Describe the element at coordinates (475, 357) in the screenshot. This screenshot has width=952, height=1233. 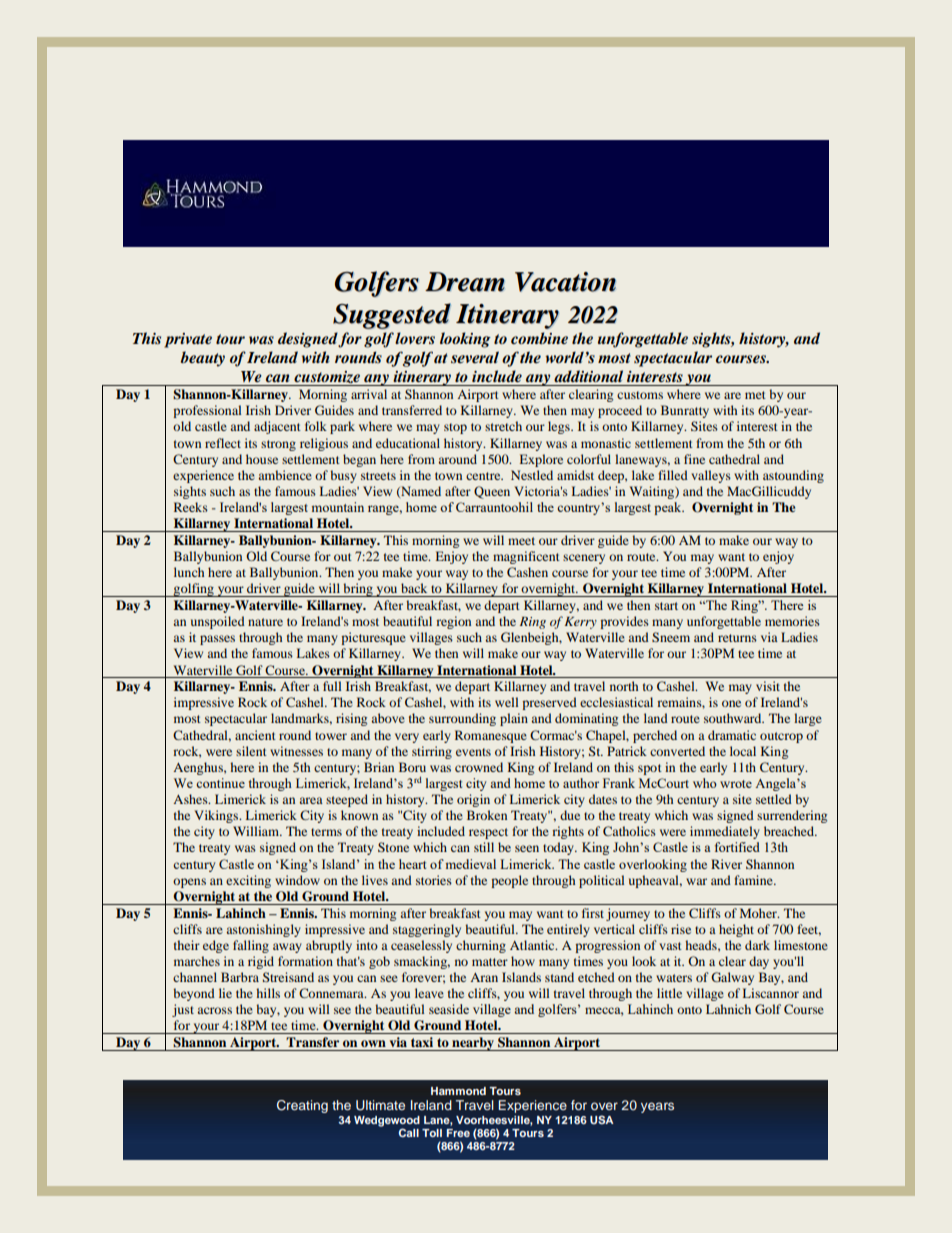
I see `several` at that location.
